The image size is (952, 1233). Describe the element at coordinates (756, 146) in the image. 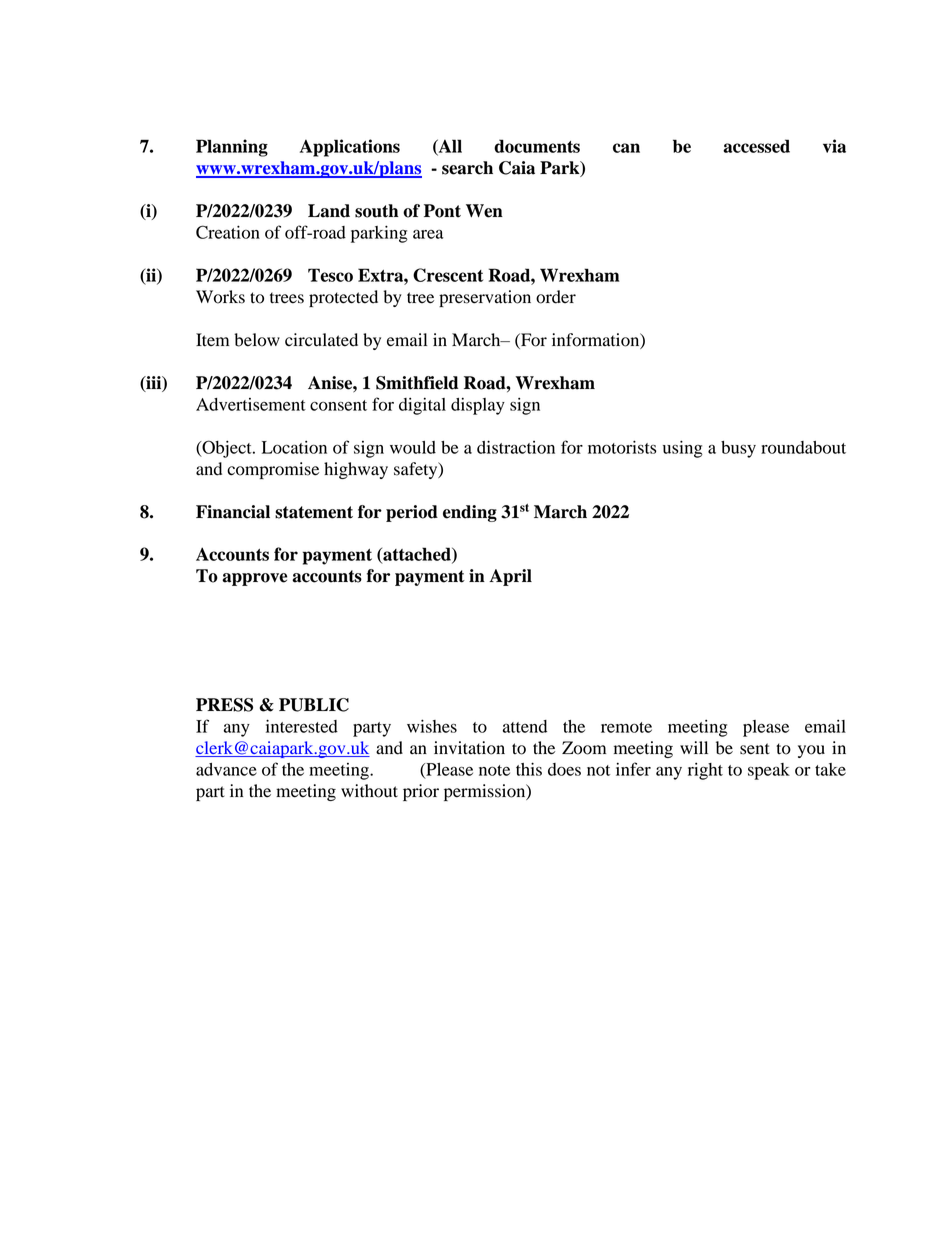

I see `accessed` at that location.
